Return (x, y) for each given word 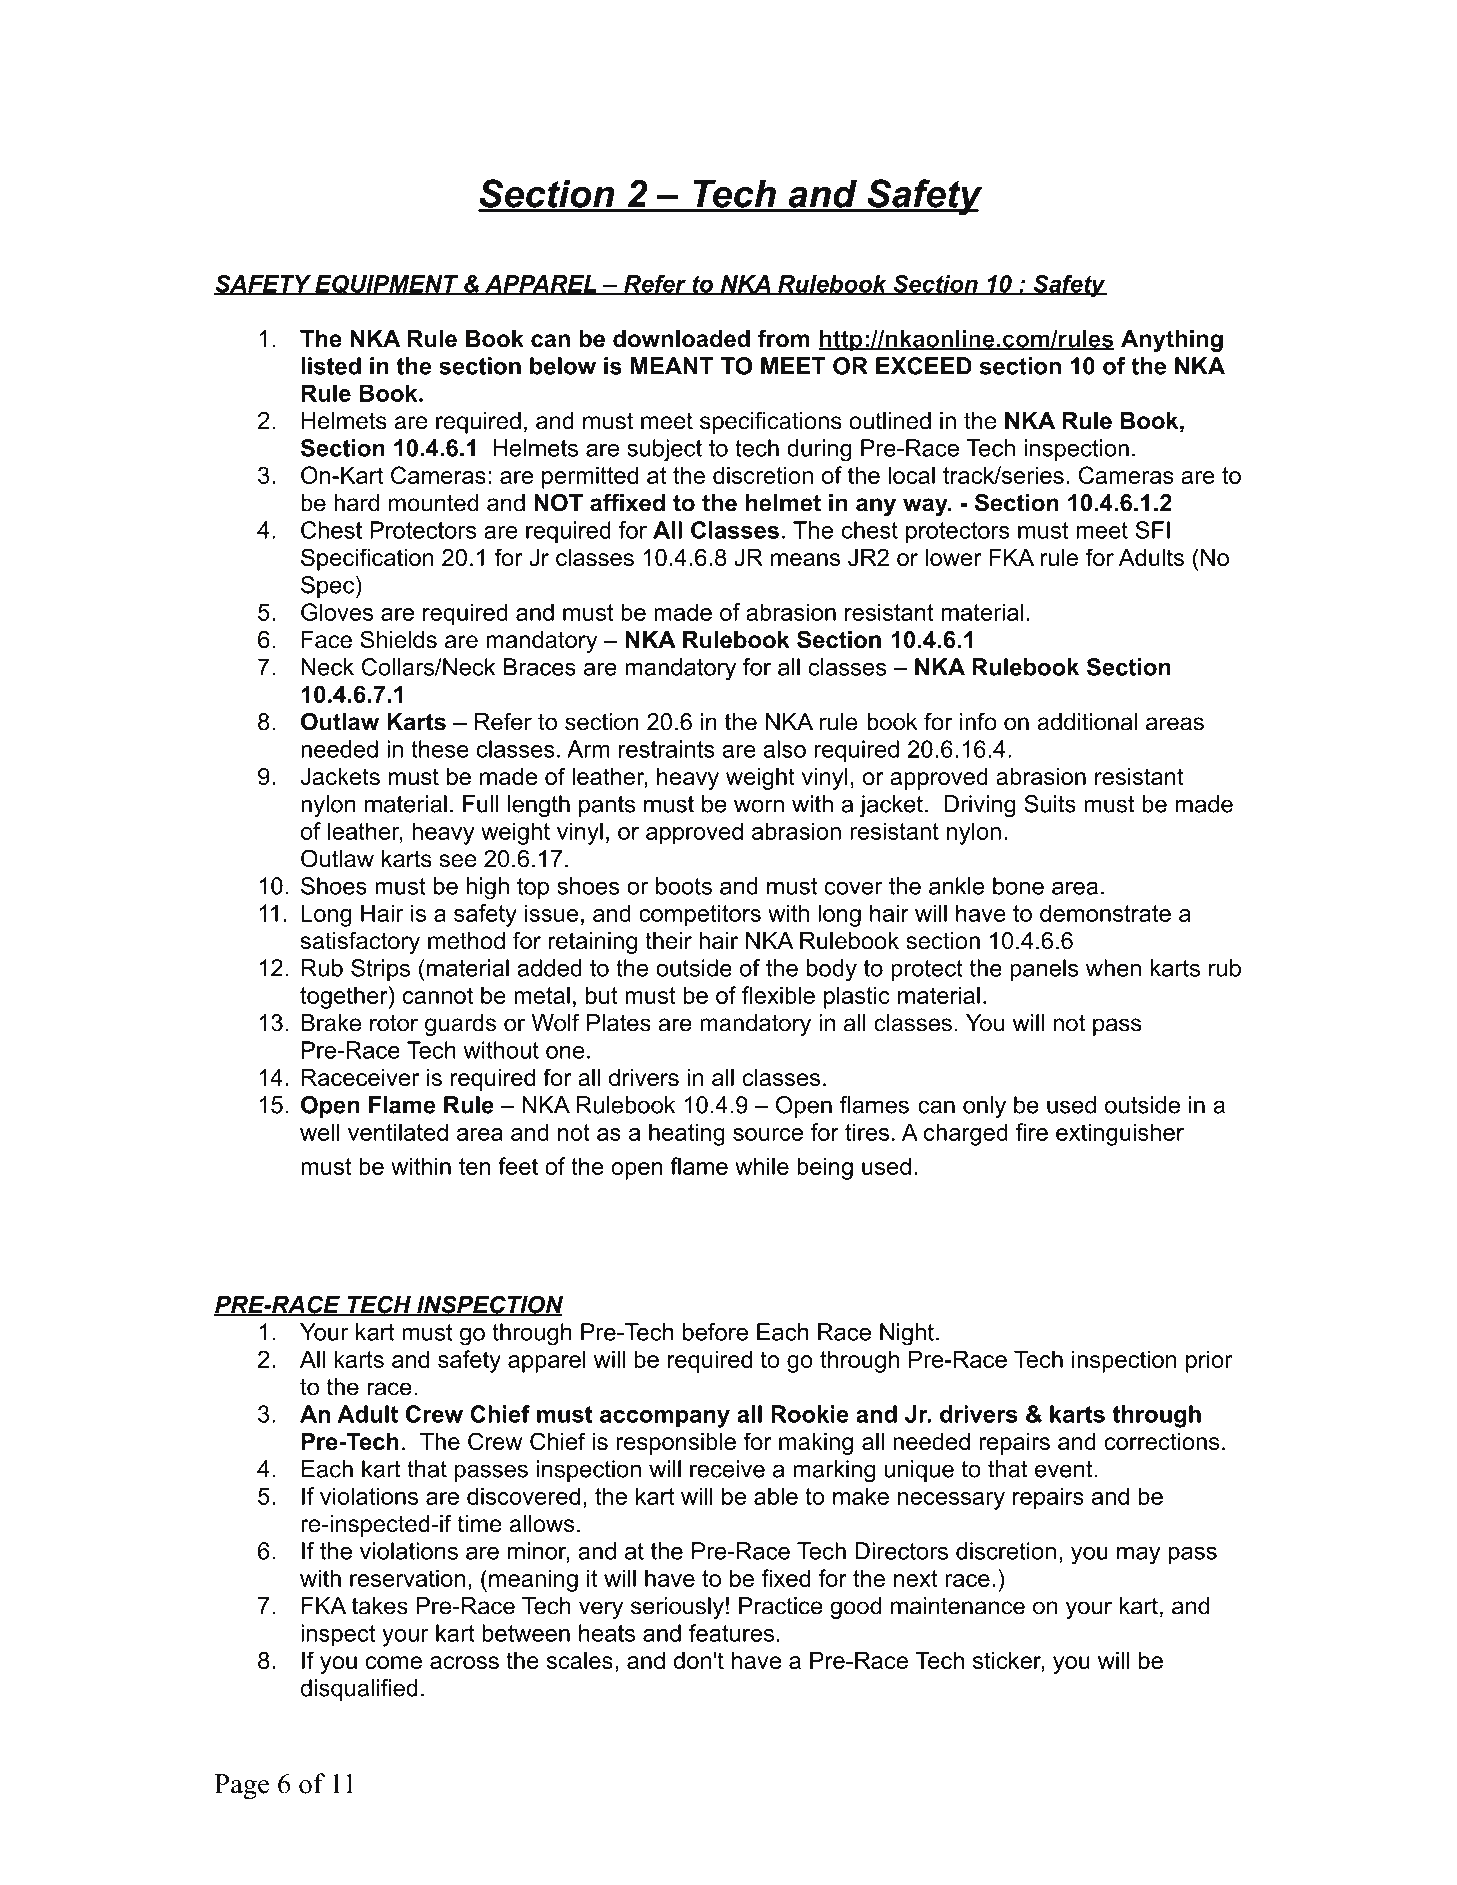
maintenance (958, 1606)
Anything (1172, 341)
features (731, 1633)
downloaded (681, 339)
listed (331, 366)
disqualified (359, 1690)
